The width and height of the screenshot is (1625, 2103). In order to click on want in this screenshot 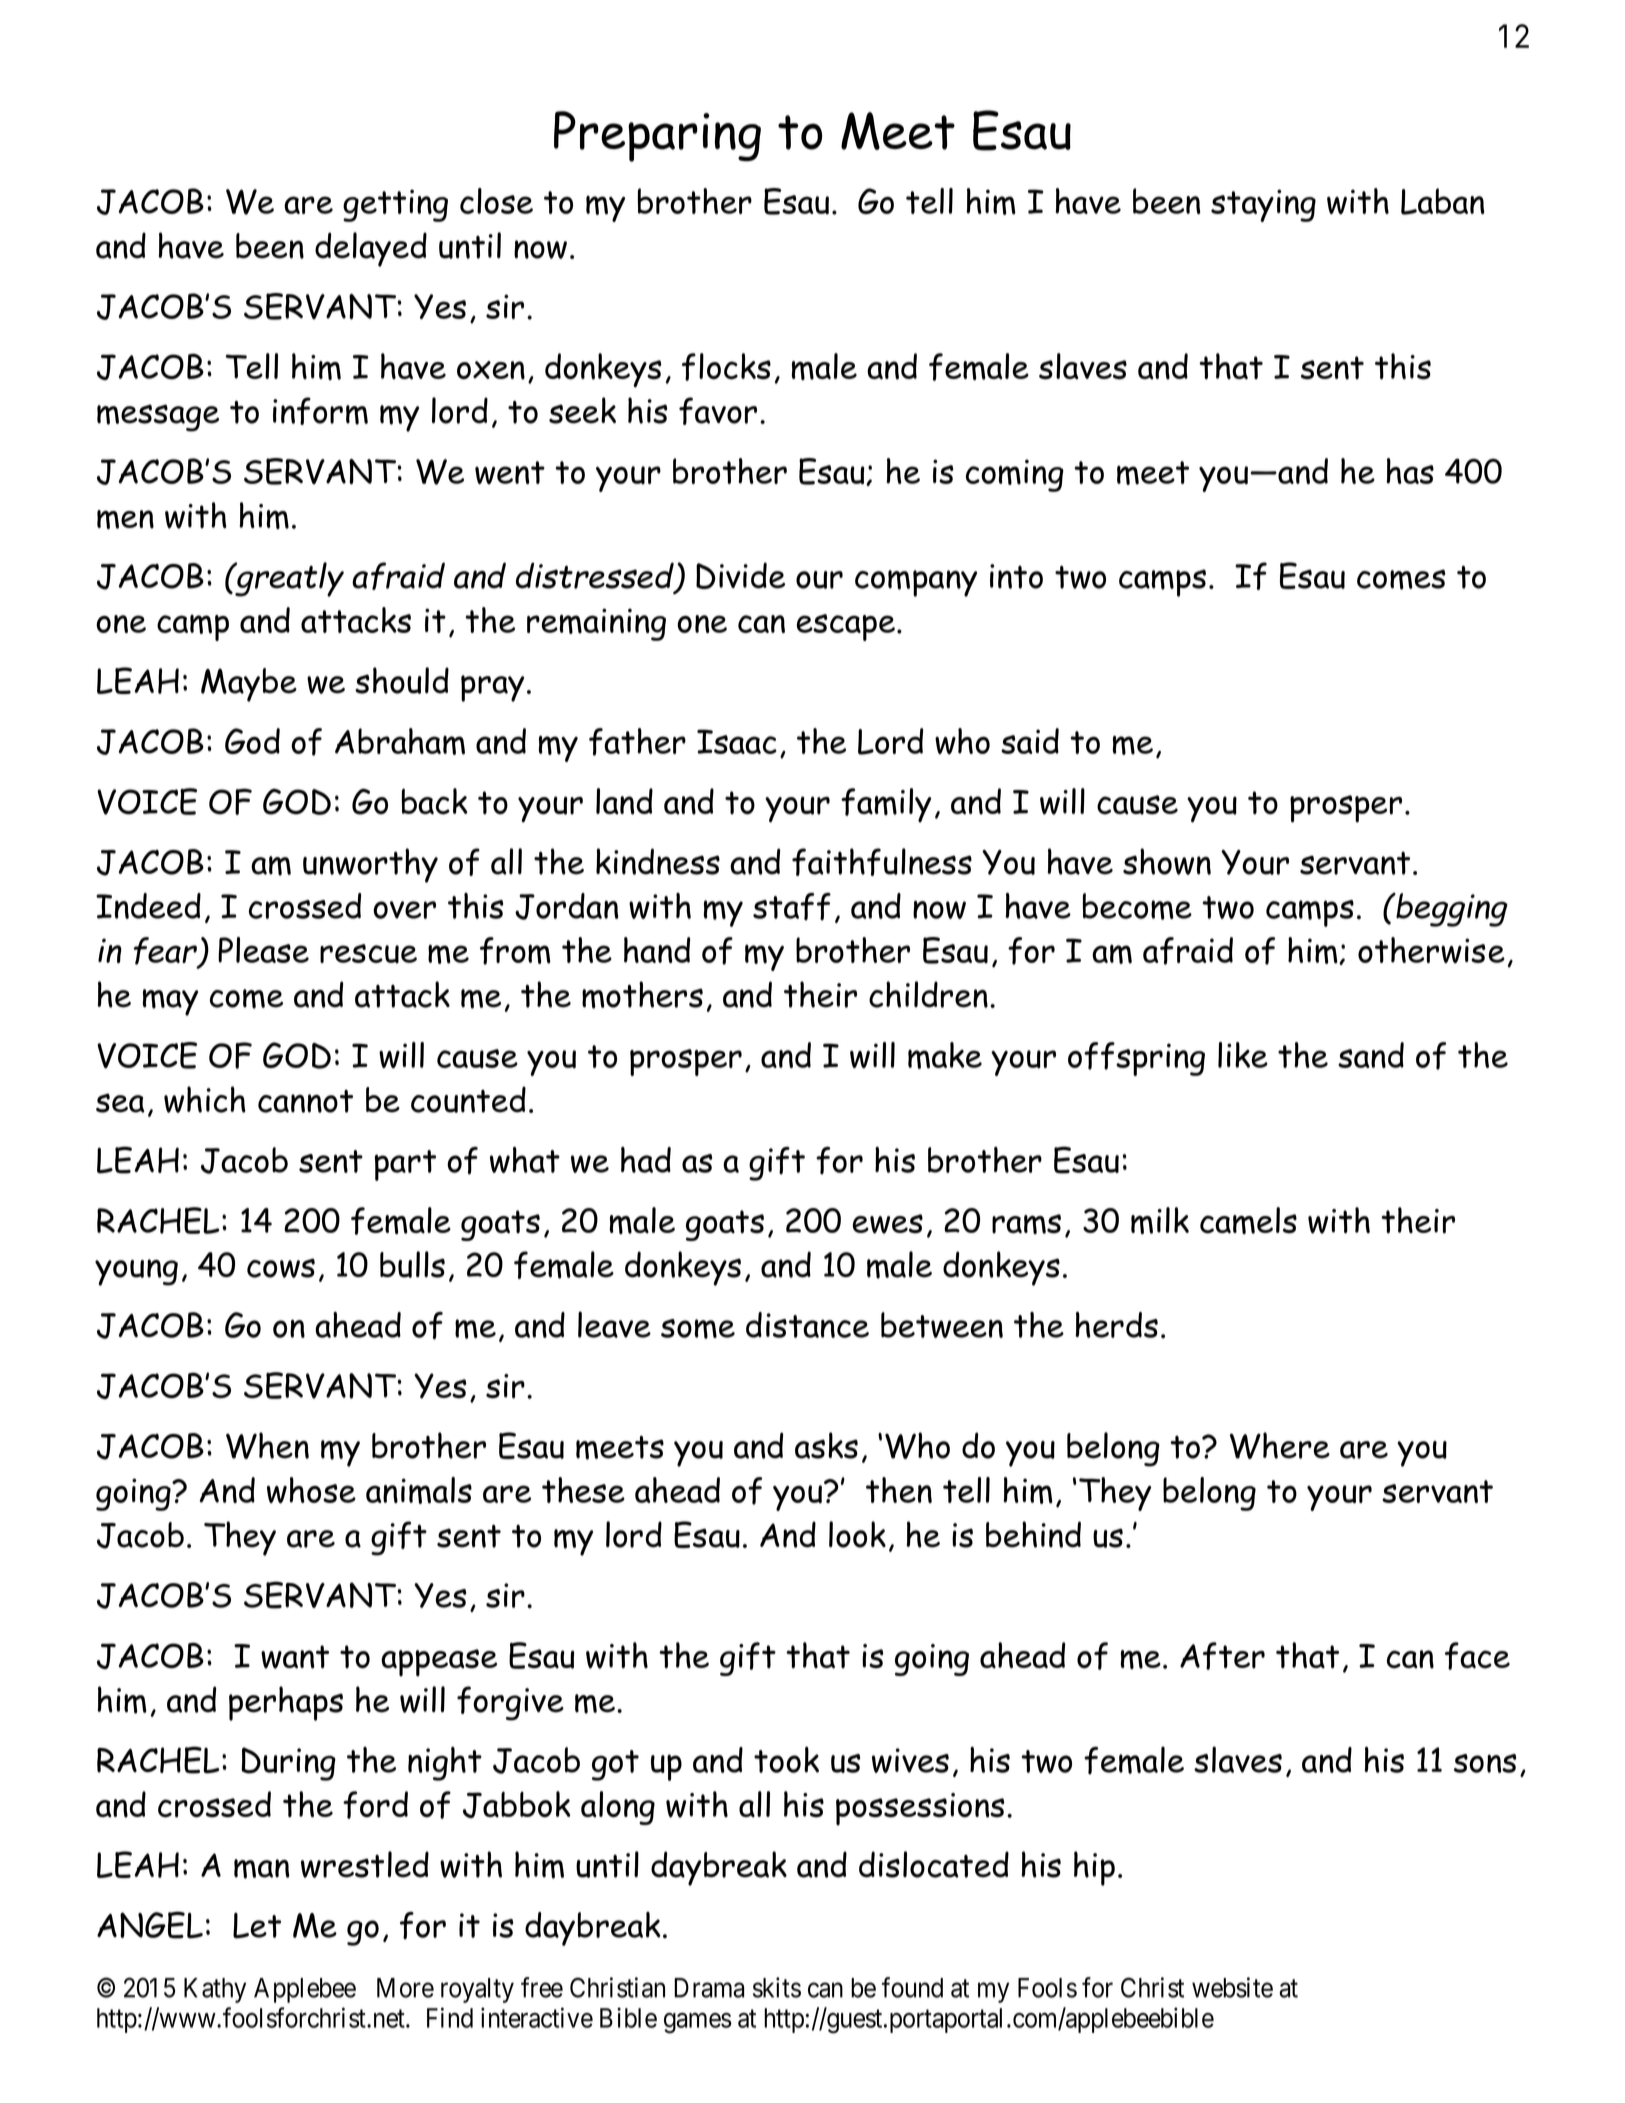, I will do `click(295, 1657)`.
